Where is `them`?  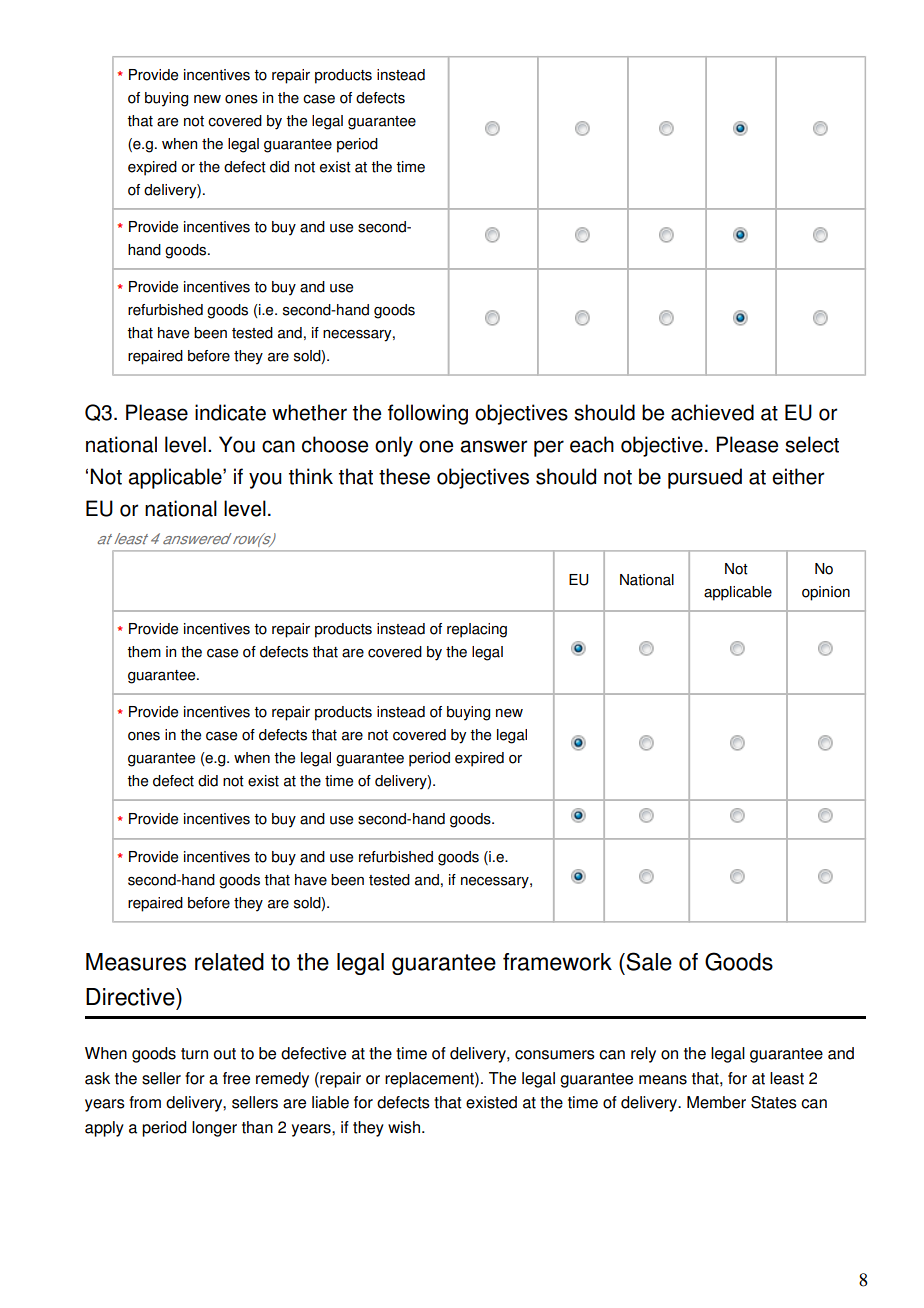 them is located at coordinates (144, 652).
